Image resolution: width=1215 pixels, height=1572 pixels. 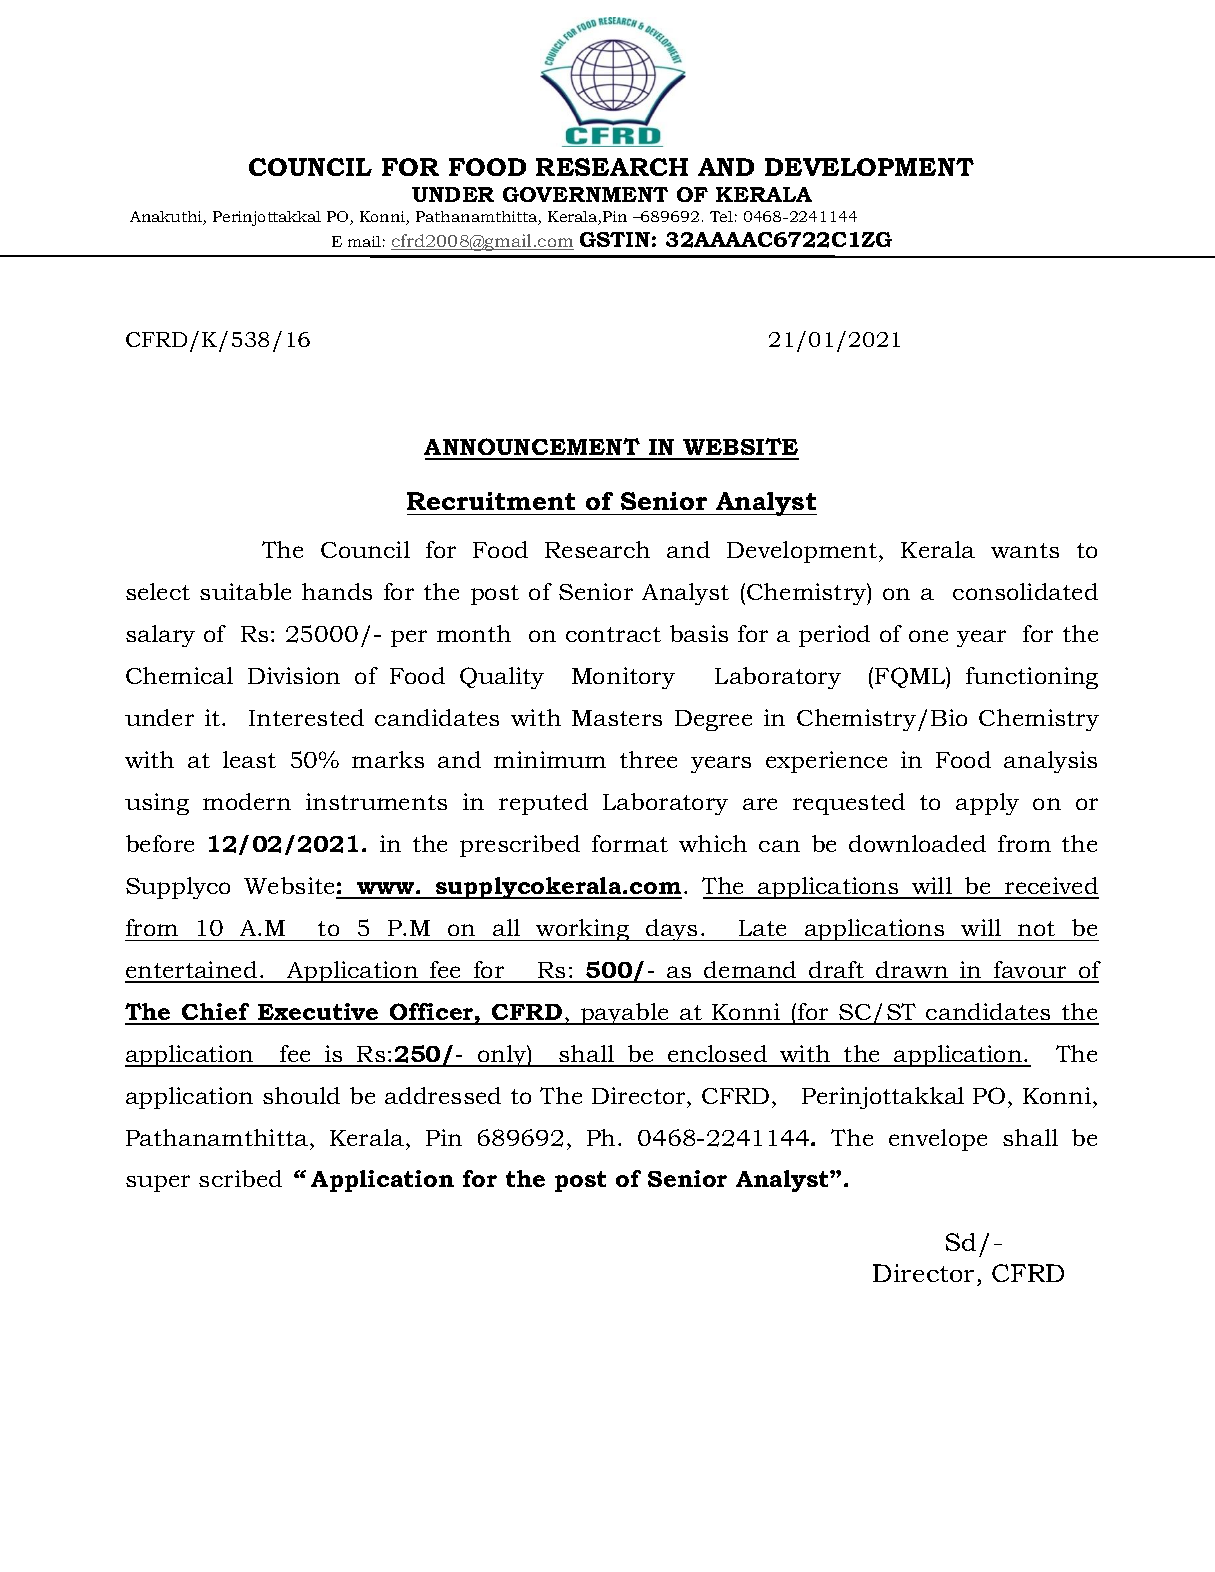 I want to click on payable, so click(x=624, y=1014).
